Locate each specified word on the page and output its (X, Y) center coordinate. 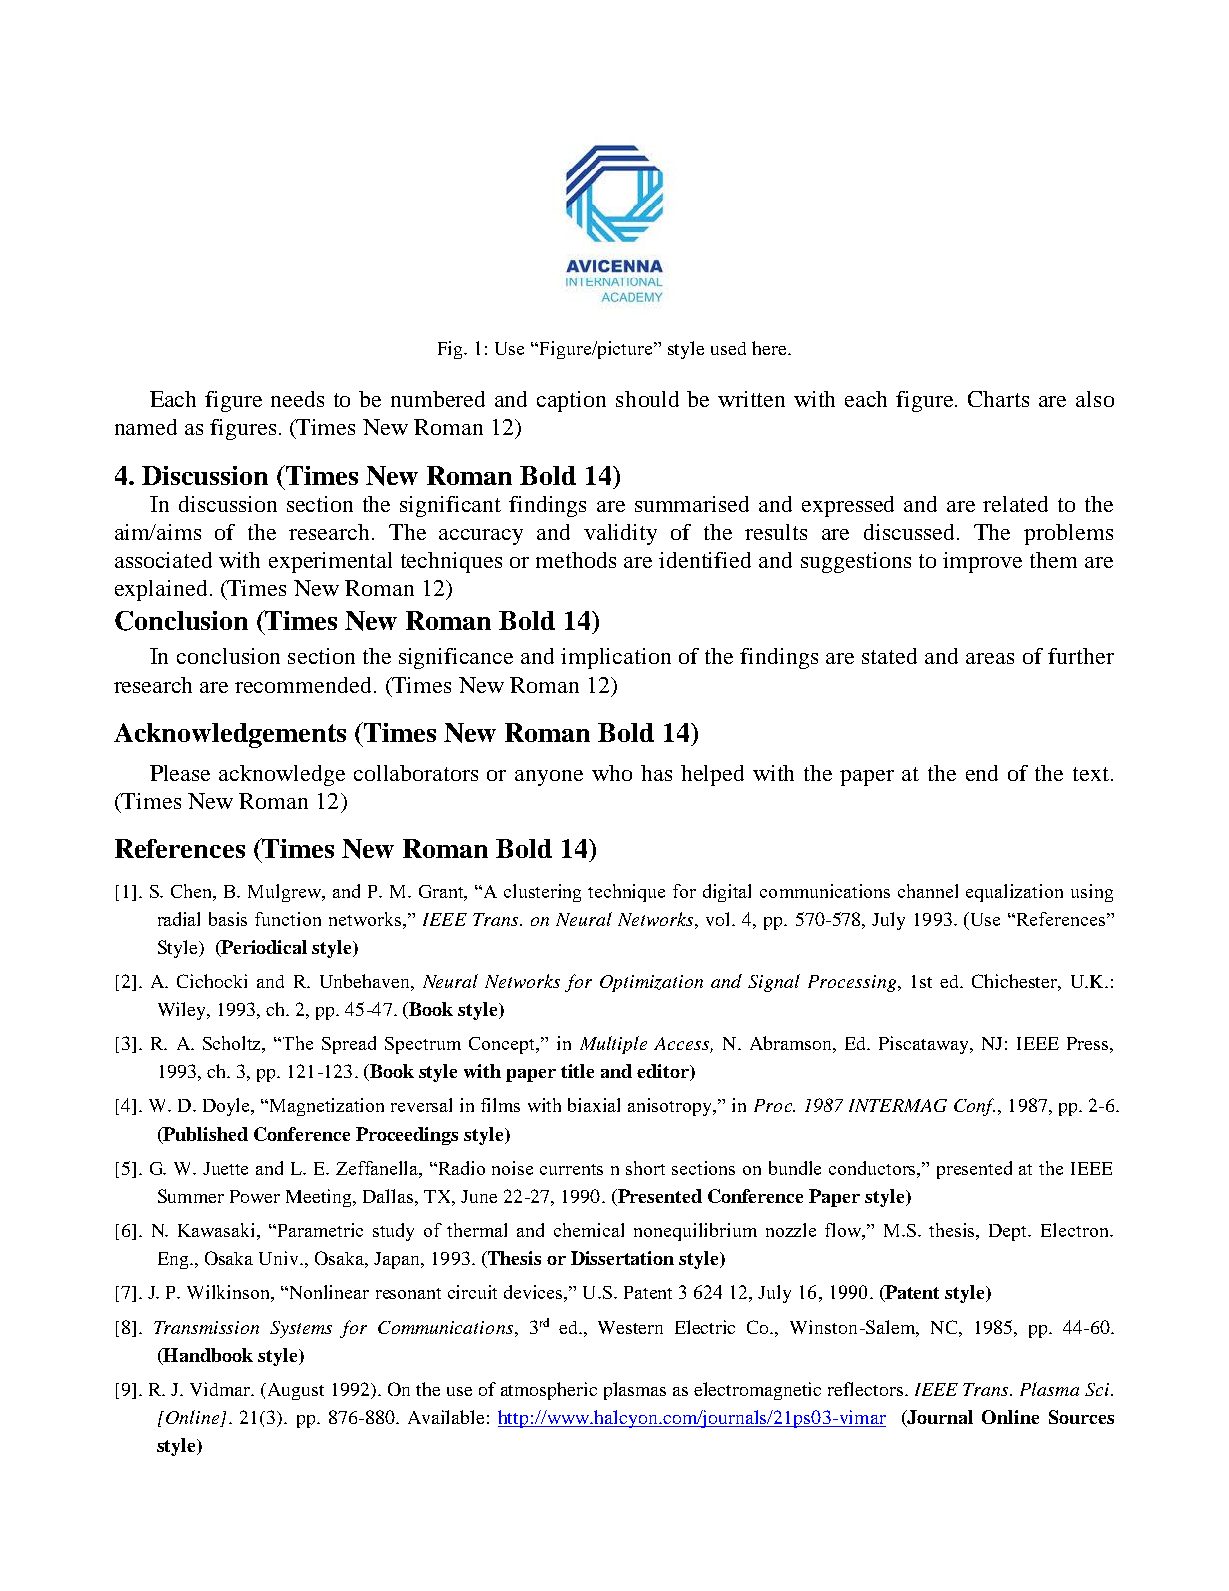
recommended (305, 685)
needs (297, 399)
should (647, 399)
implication (616, 658)
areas (990, 658)
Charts (998, 399)
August (294, 1391)
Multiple (613, 1045)
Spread (349, 1045)
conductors (874, 1169)
